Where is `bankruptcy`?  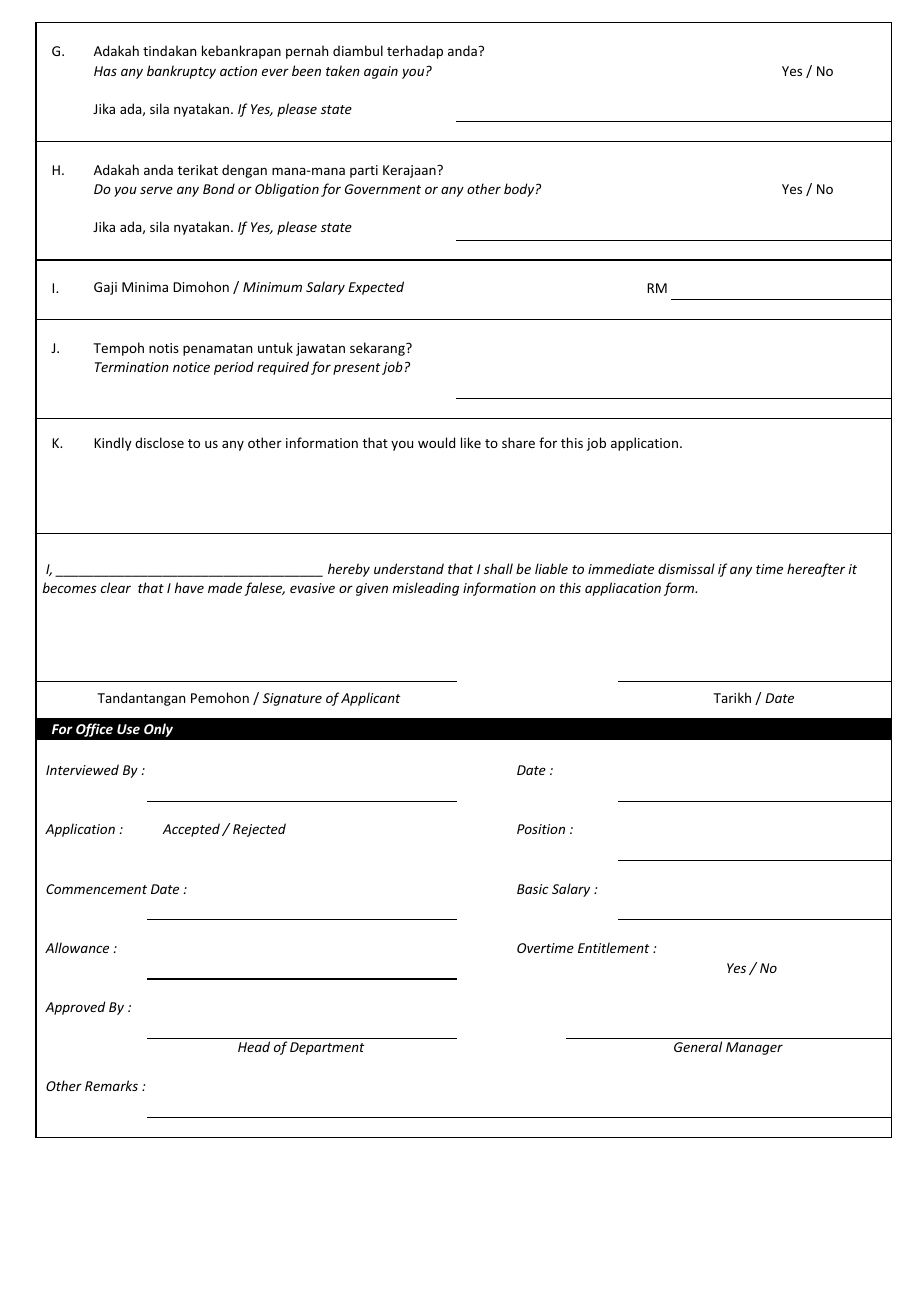
bankruptcy is located at coordinates (181, 72).
